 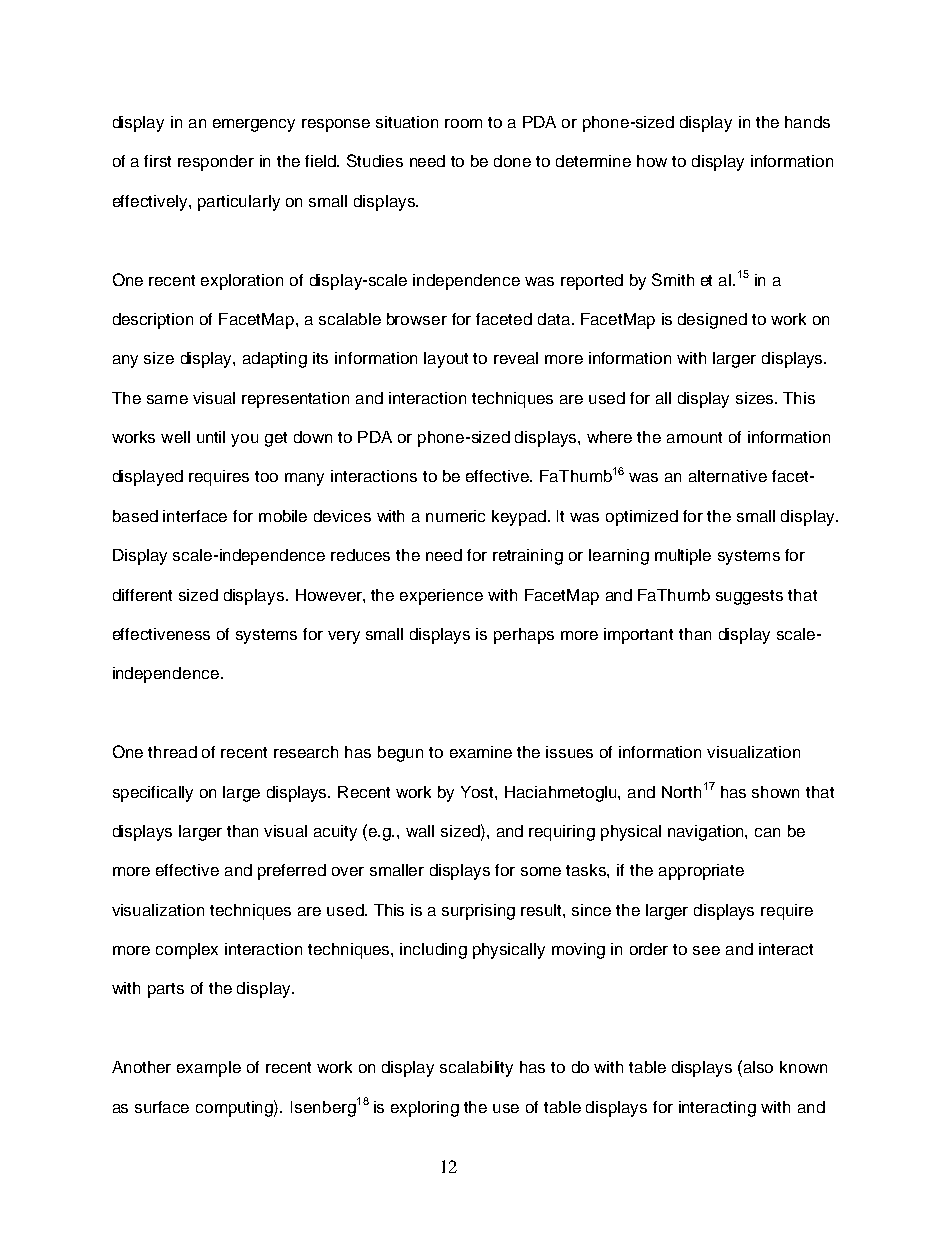 I want to click on responder, so click(x=216, y=163).
